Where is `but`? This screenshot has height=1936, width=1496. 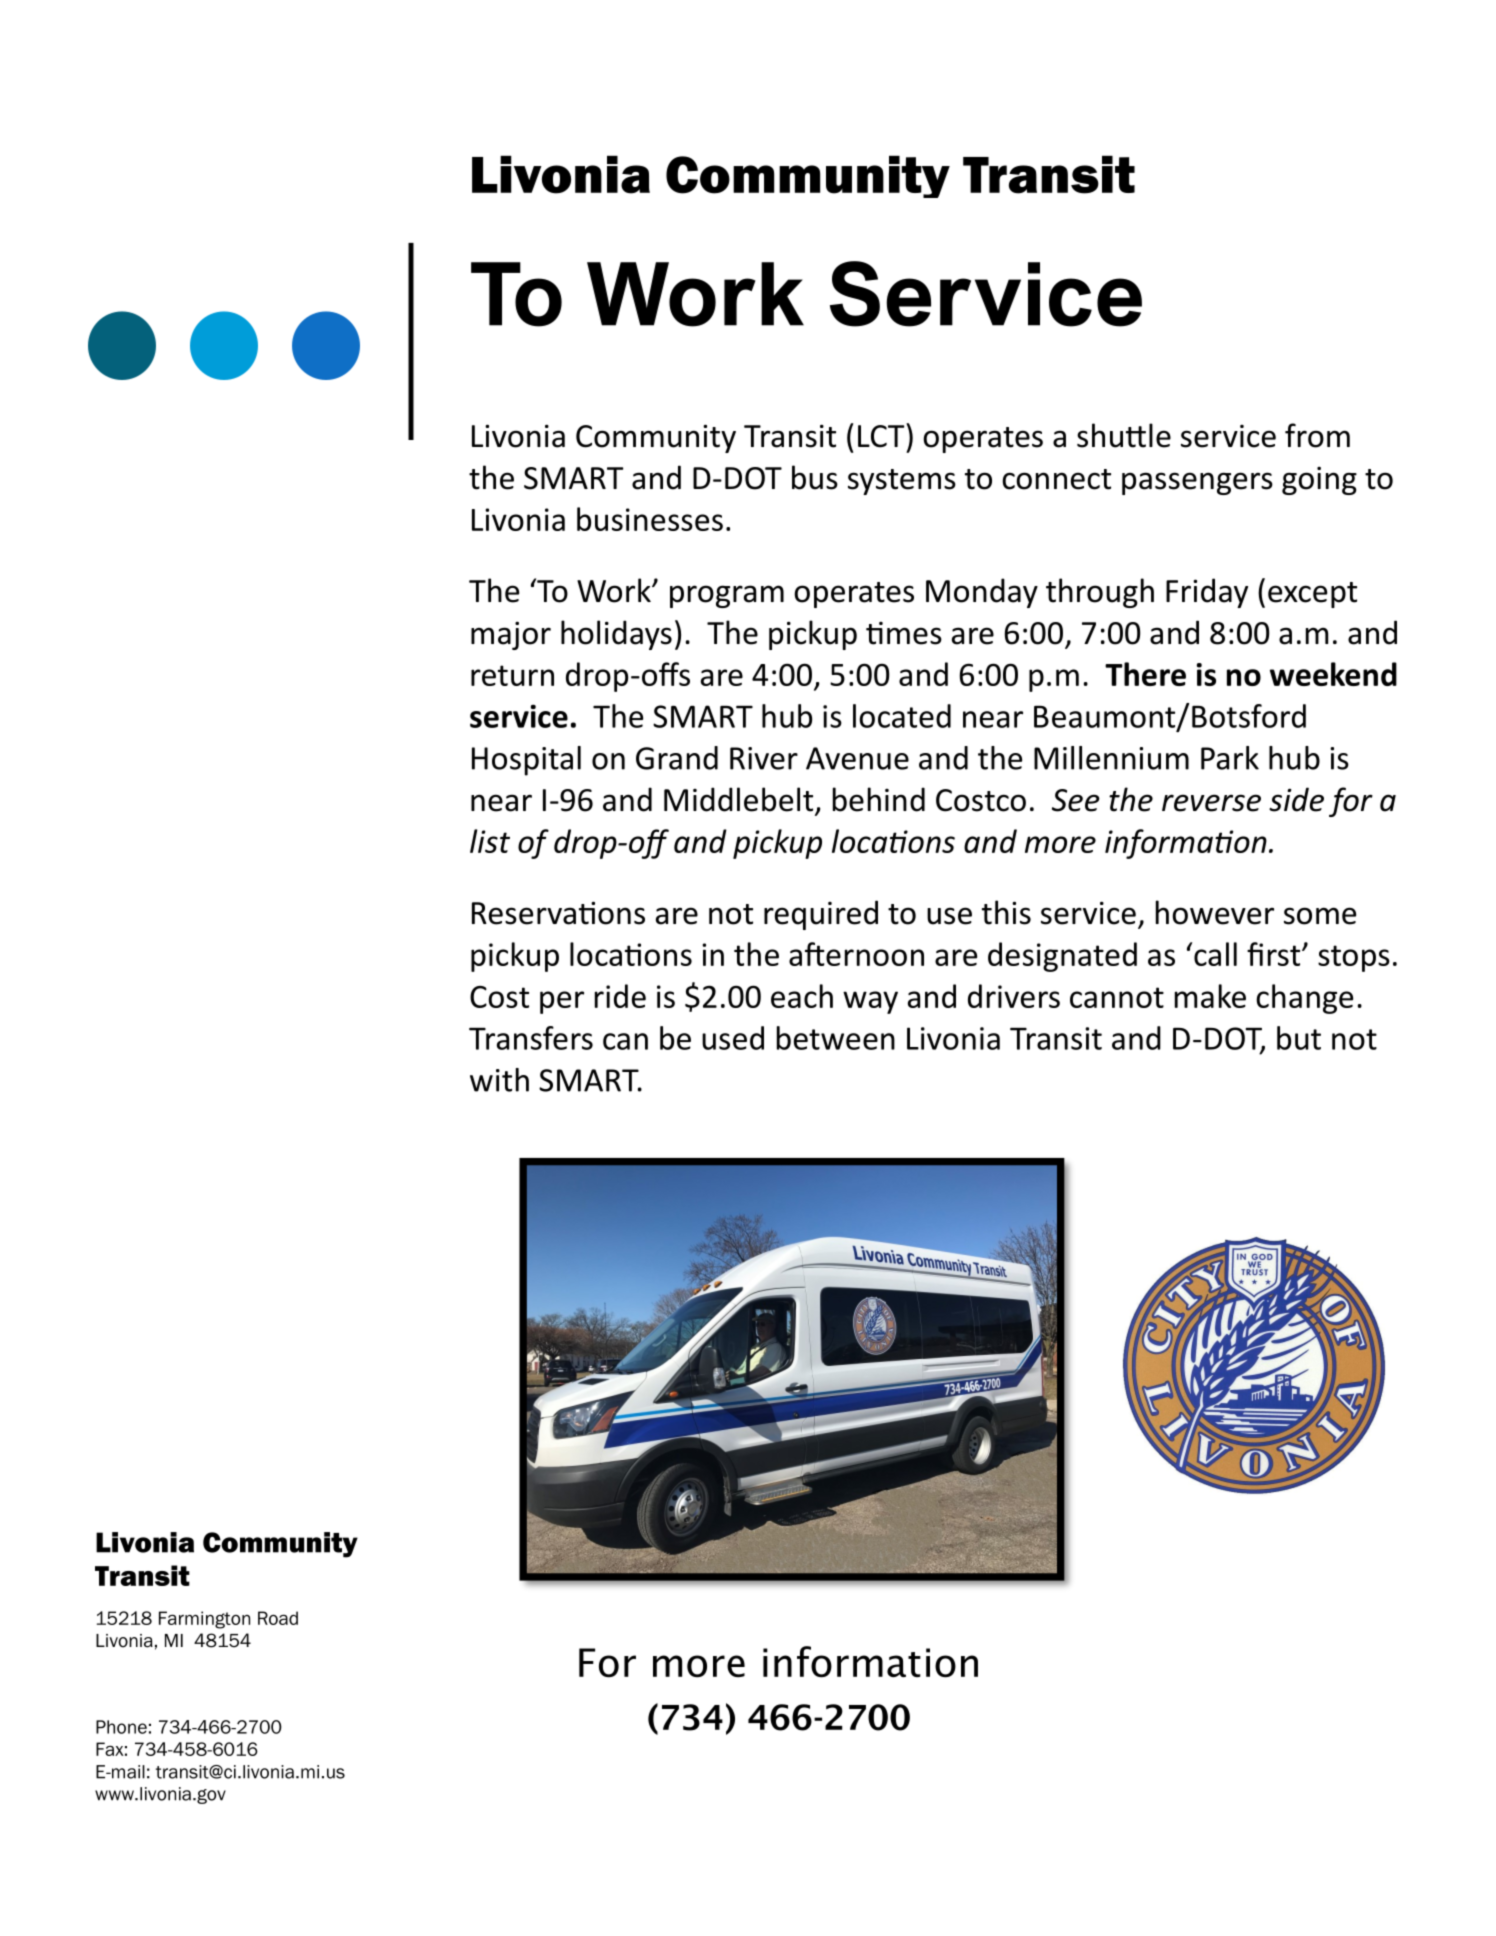 but is located at coordinates (1299, 1038).
